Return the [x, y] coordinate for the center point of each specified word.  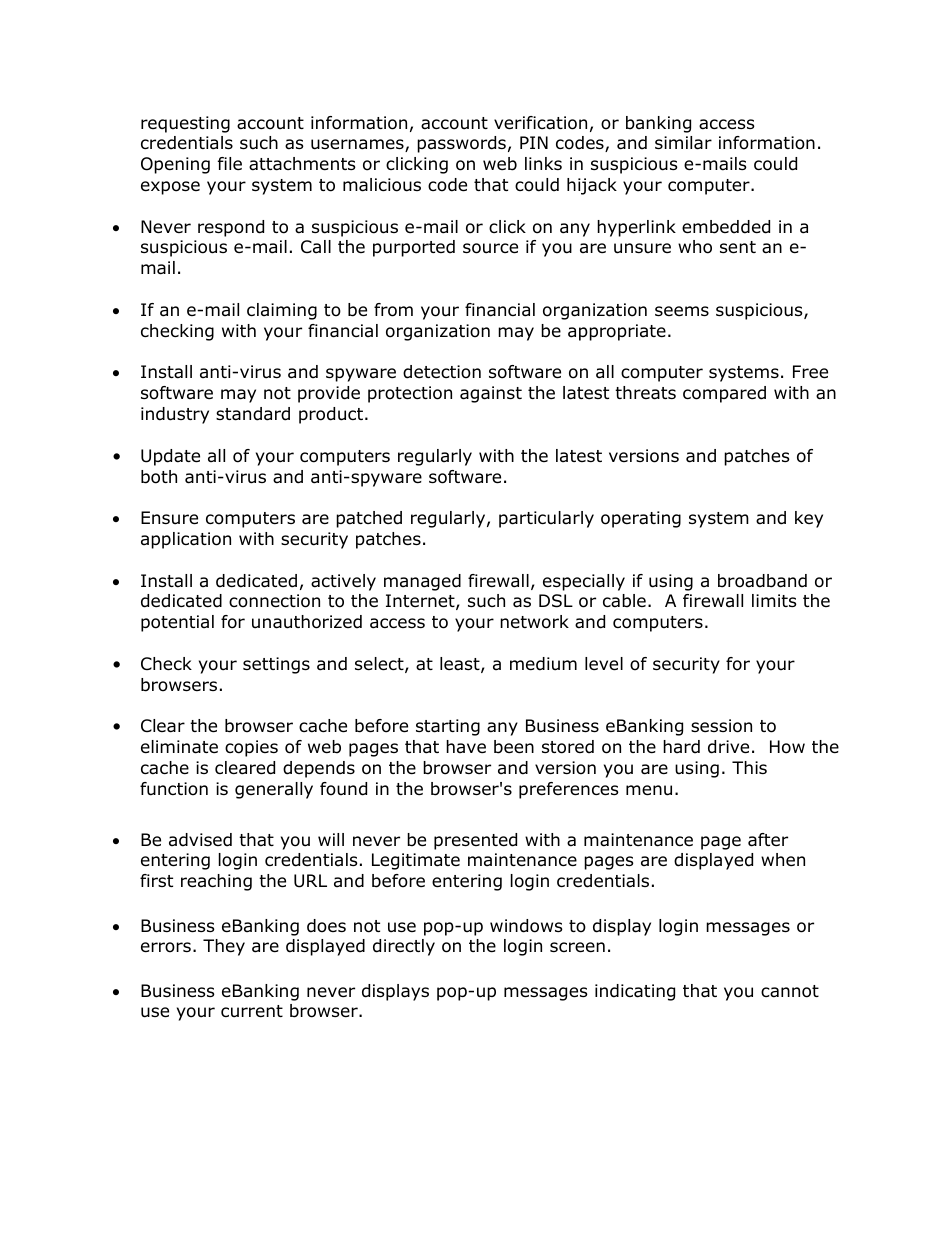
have [466, 746]
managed [422, 582]
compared [724, 394]
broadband [762, 581]
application [186, 540]
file [230, 163]
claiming [282, 311]
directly [404, 947]
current [252, 1011]
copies [251, 748]
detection [442, 372]
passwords [461, 144]
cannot [790, 991]
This [749, 767]
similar [683, 143]
